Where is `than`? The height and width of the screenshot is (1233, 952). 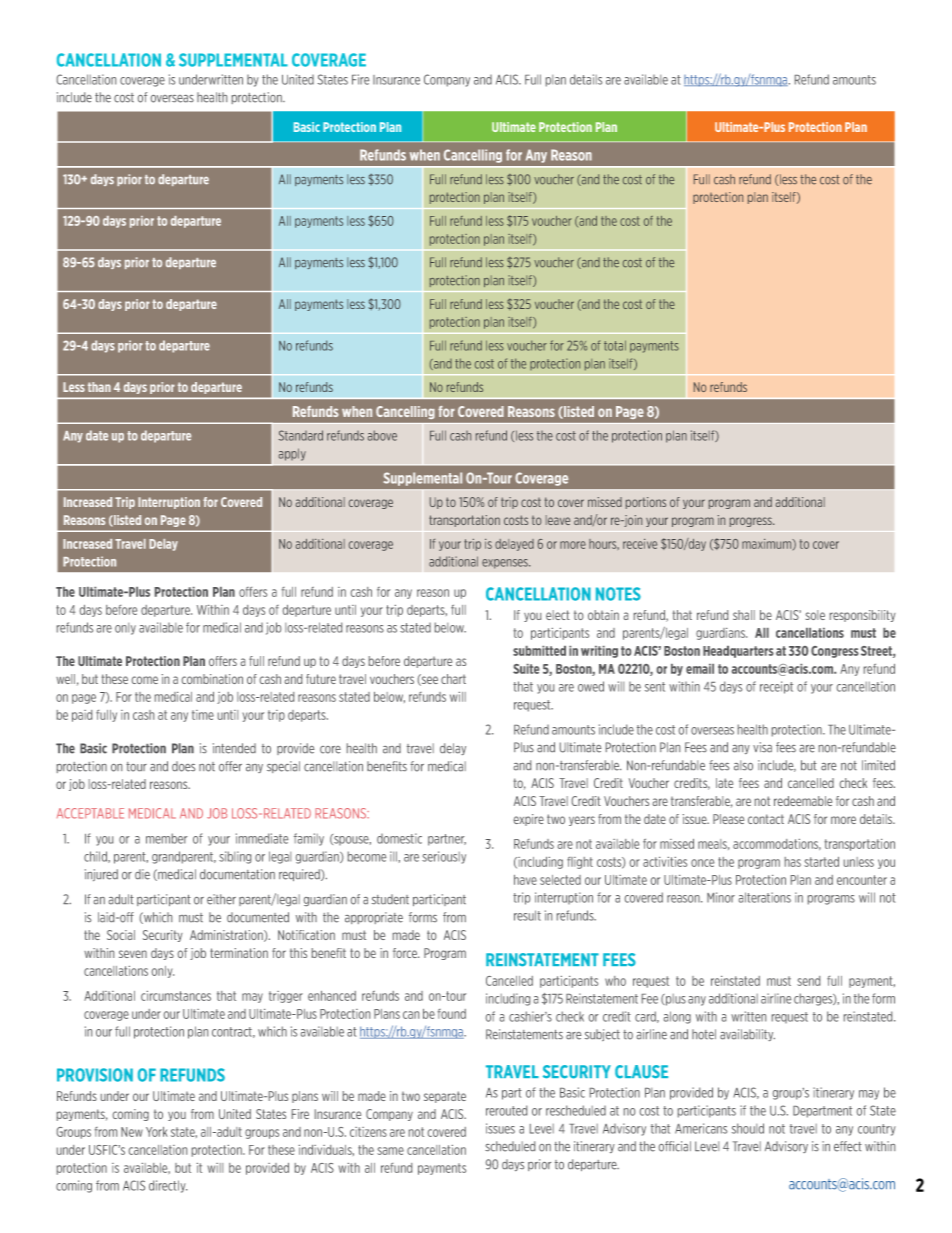 than is located at coordinates (99, 387).
